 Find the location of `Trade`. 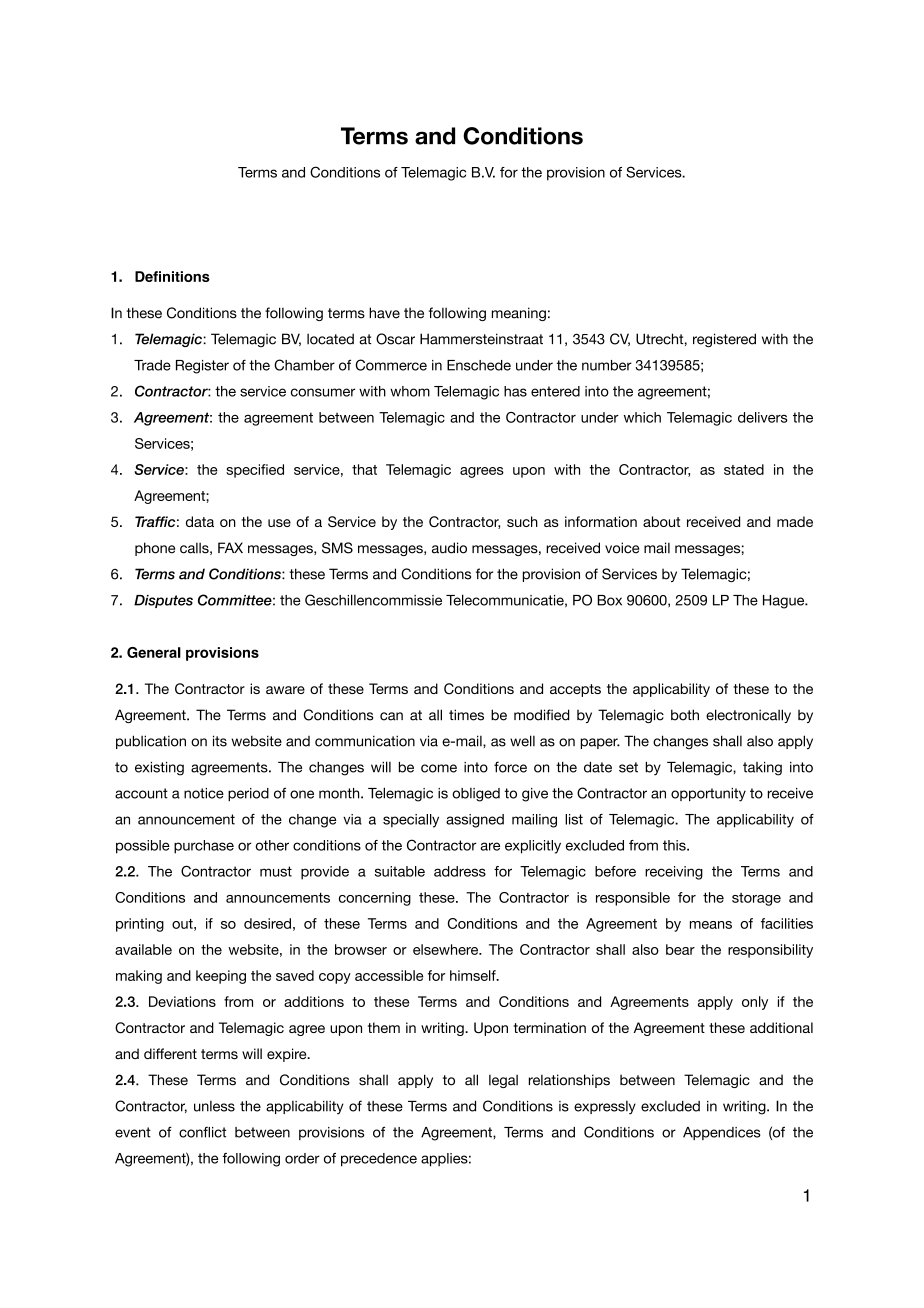

Trade is located at coordinates (152, 365).
